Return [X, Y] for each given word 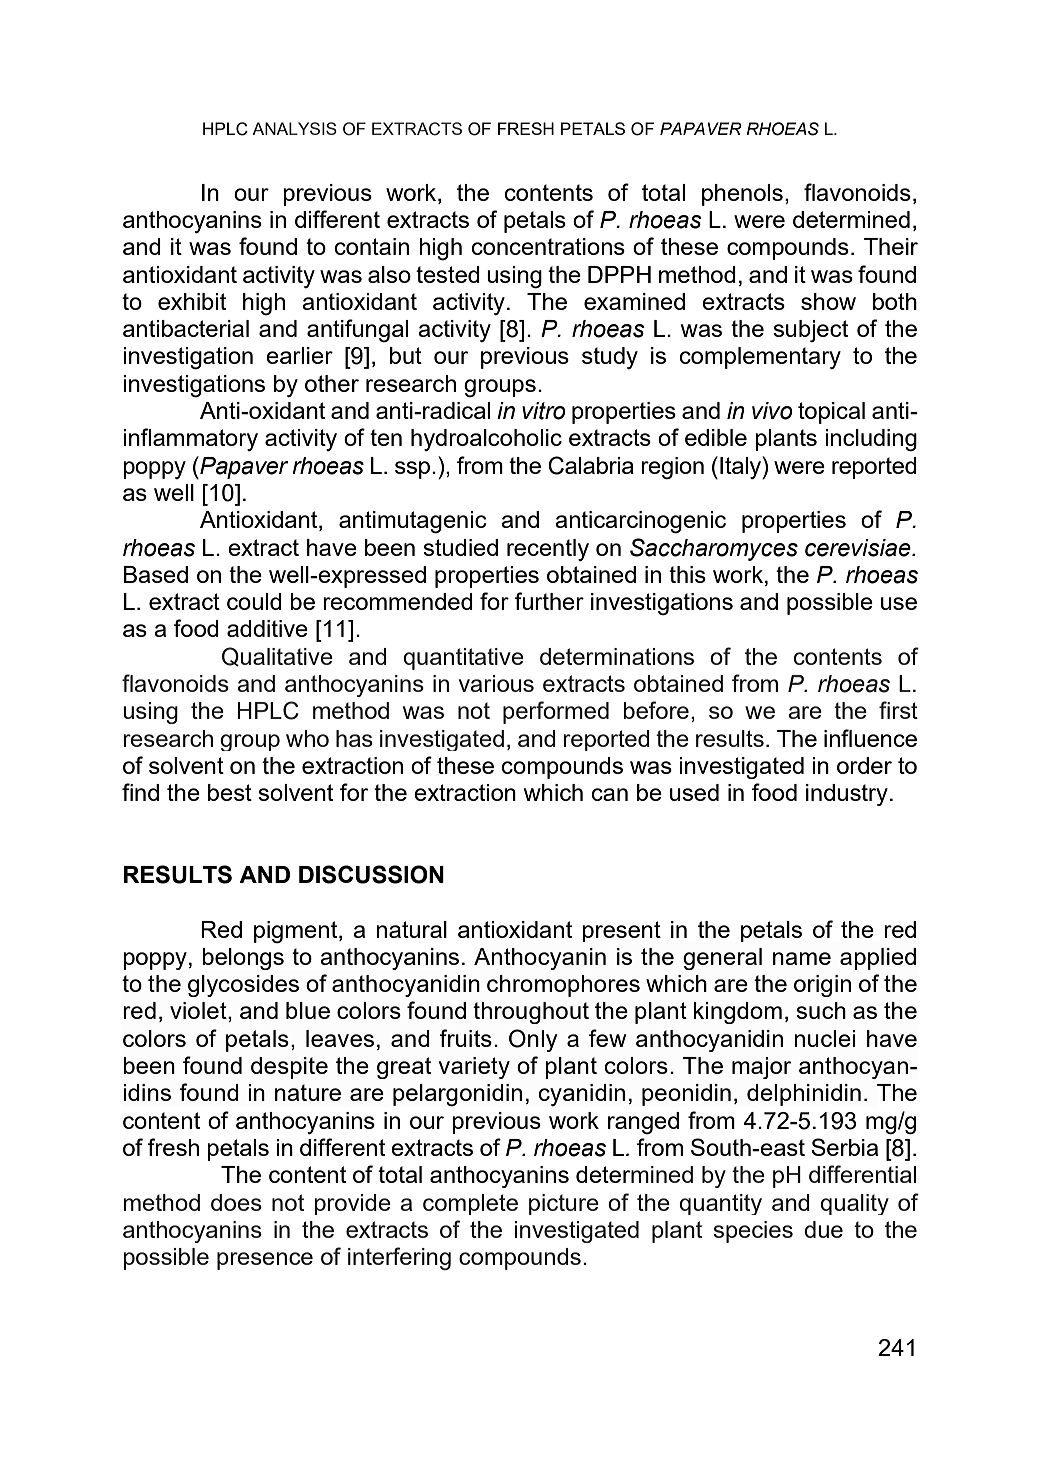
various [496, 683]
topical [831, 413]
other [332, 383]
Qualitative [277, 657]
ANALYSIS [294, 128]
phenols [742, 195]
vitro [544, 411]
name [802, 958]
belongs [243, 959]
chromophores [563, 986]
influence [870, 738]
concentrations [548, 246]
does [236, 1202]
